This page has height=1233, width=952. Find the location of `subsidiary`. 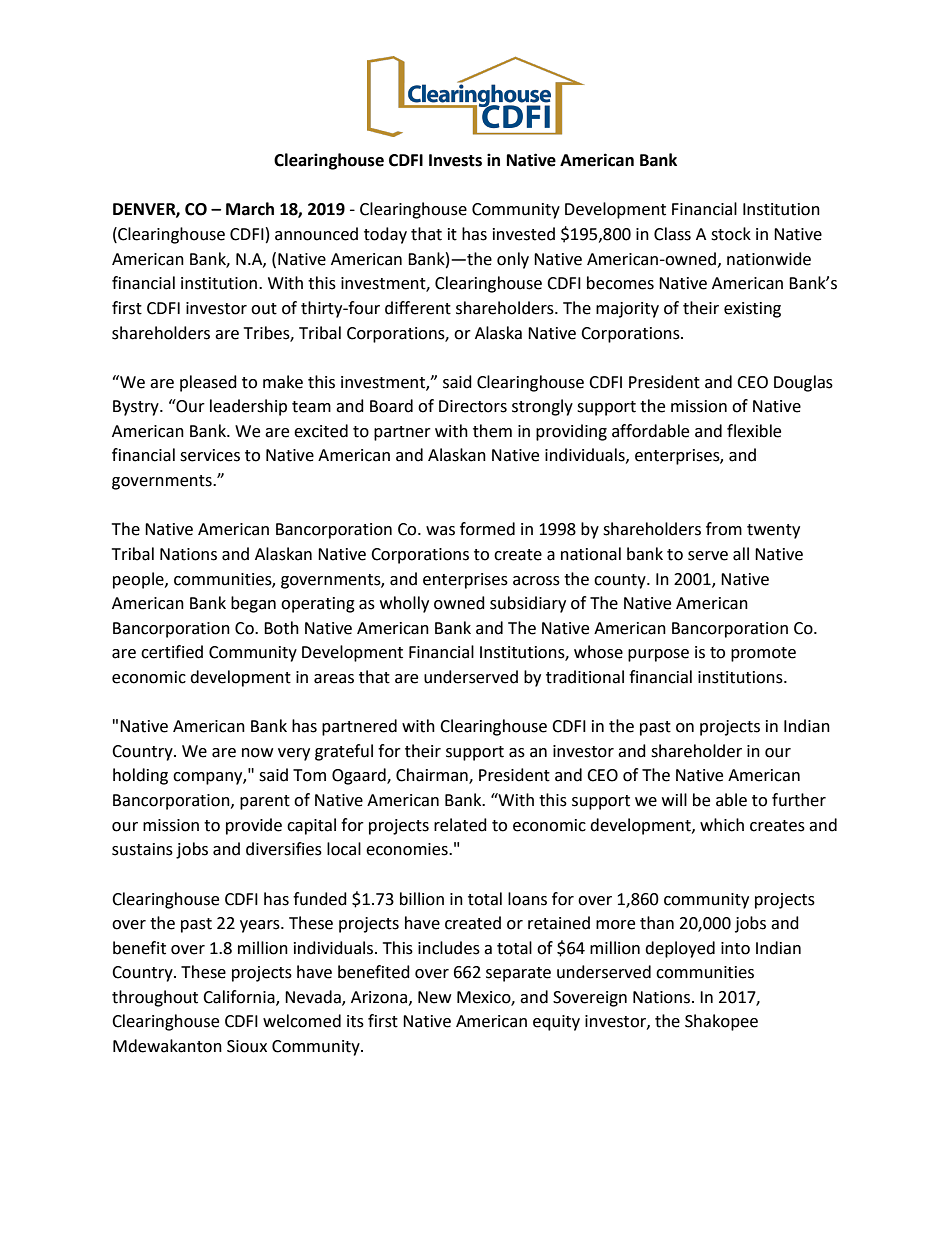

subsidiary is located at coordinates (528, 604).
